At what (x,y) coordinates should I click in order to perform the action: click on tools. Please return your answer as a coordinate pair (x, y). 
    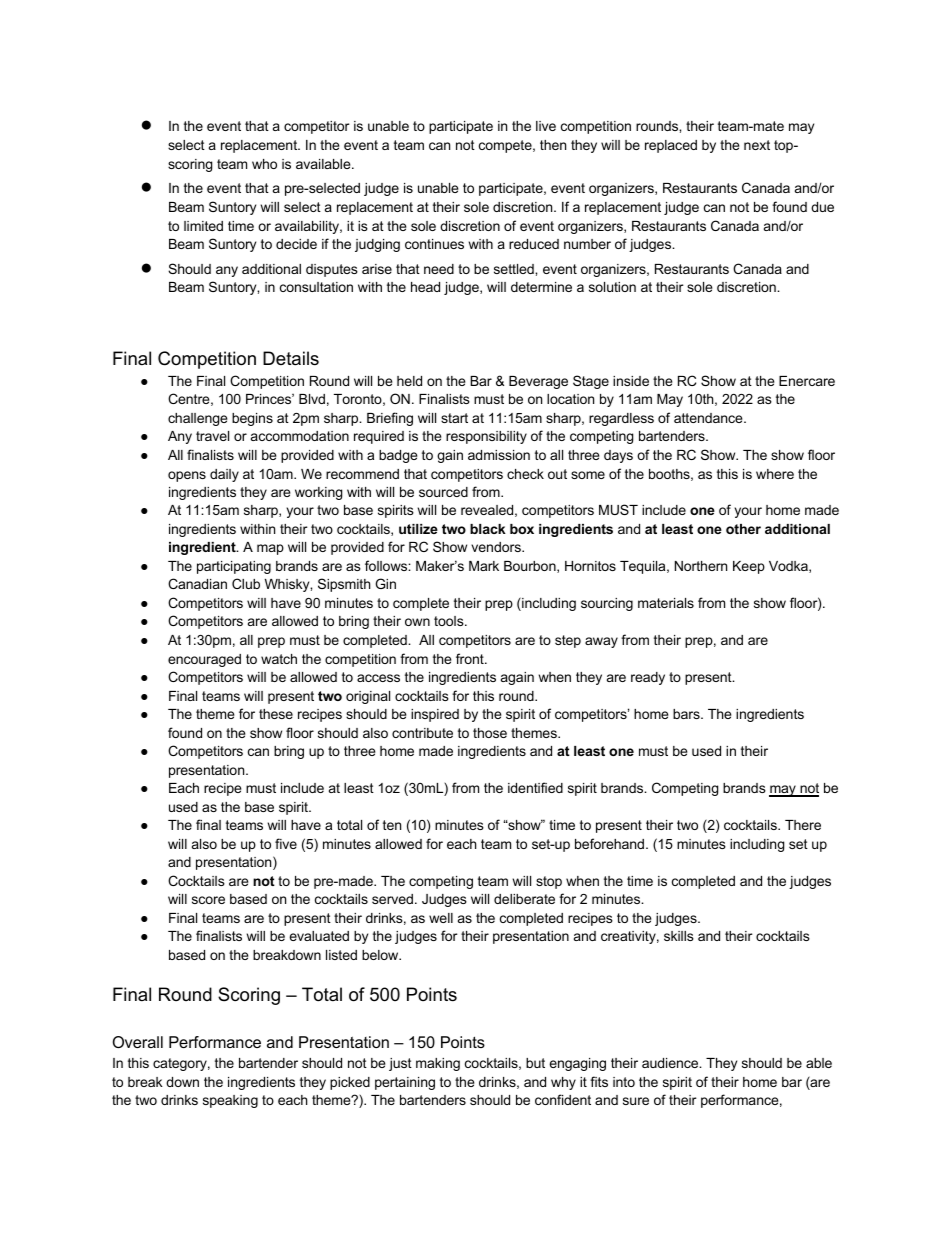
    Looking at the image, I should click on (450, 621).
